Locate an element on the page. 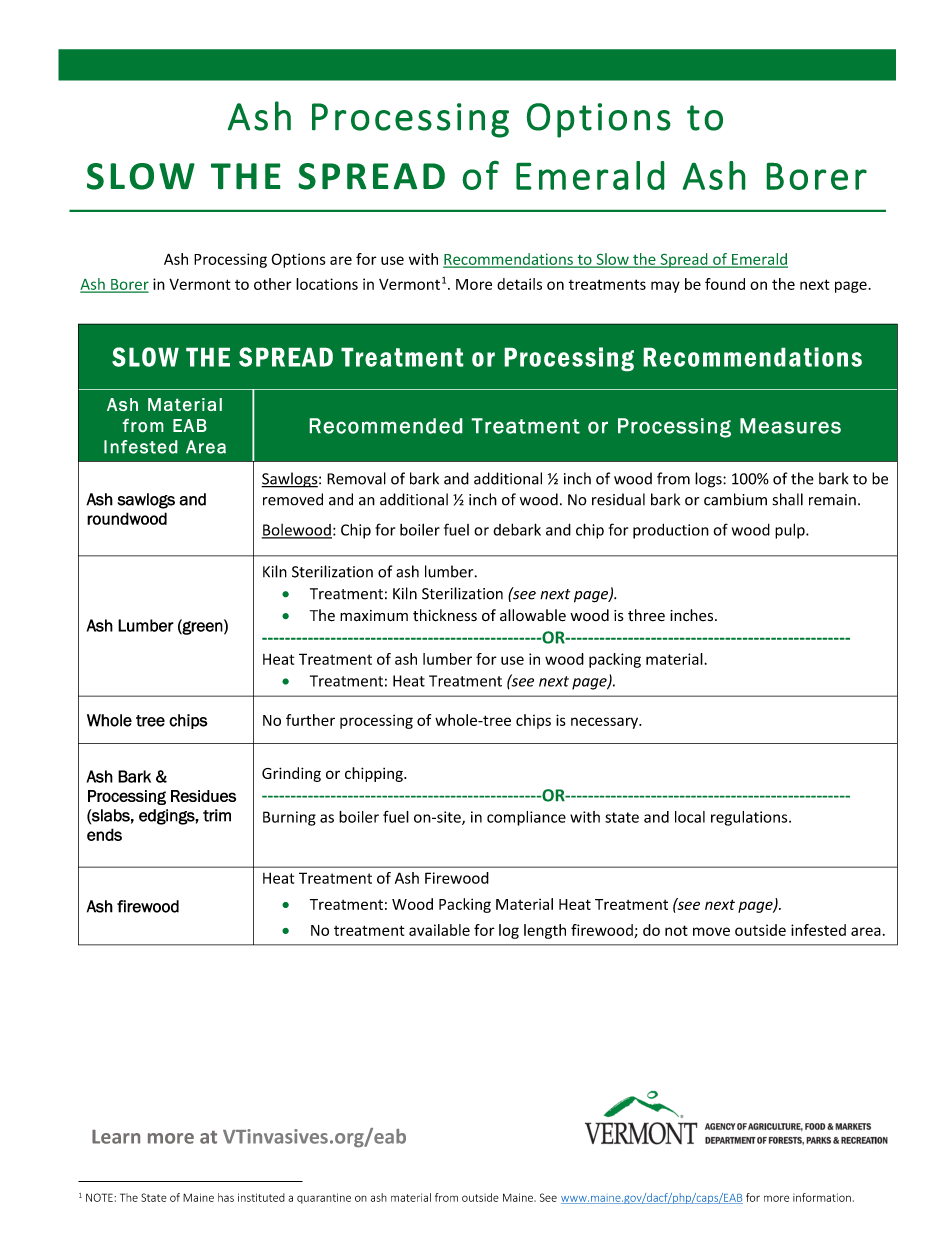 Image resolution: width=952 pixels, height=1233 pixels. available is located at coordinates (439, 930).
